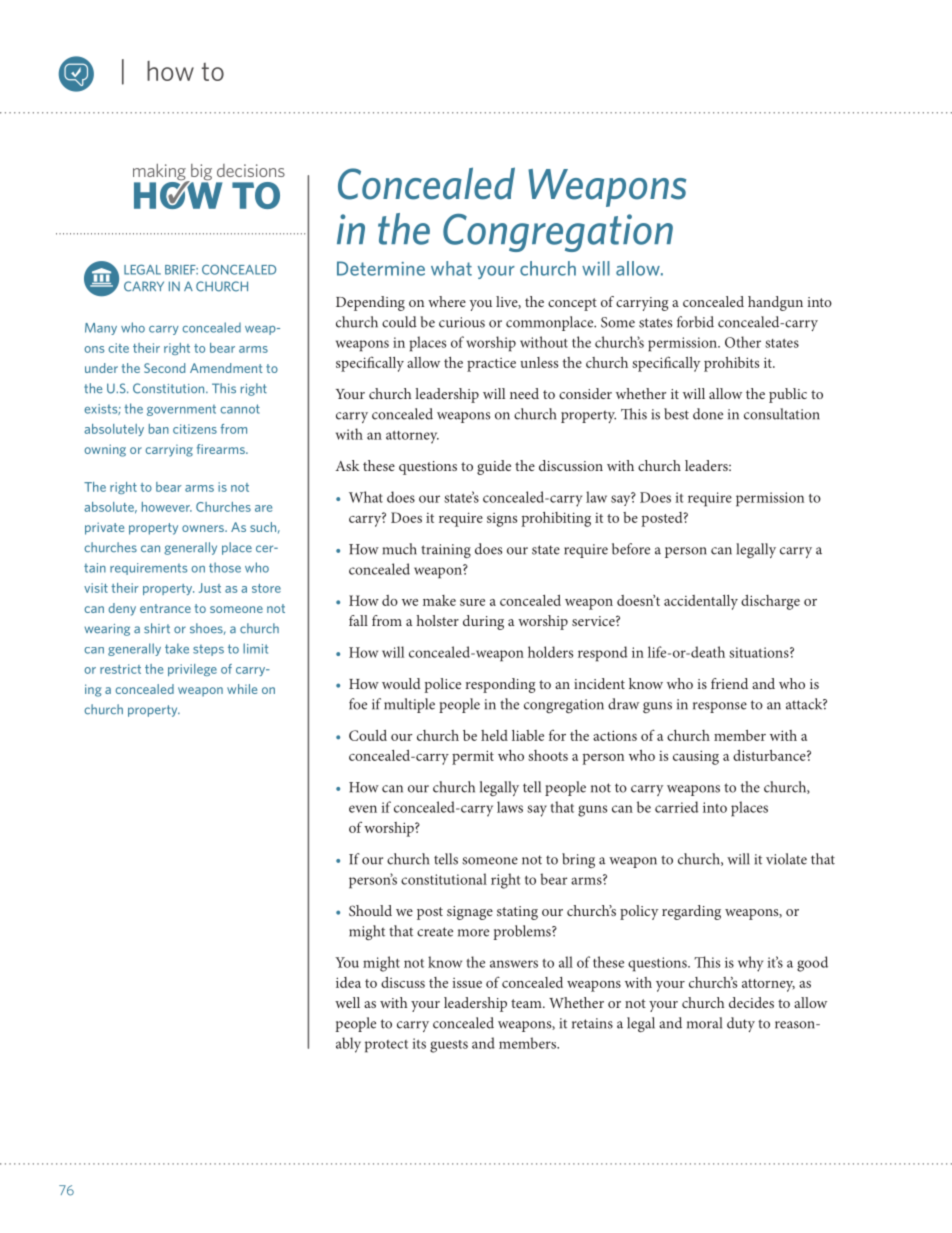 This screenshot has height=1233, width=952. What do you see at coordinates (347, 1002) in the screenshot?
I see `well` at bounding box center [347, 1002].
